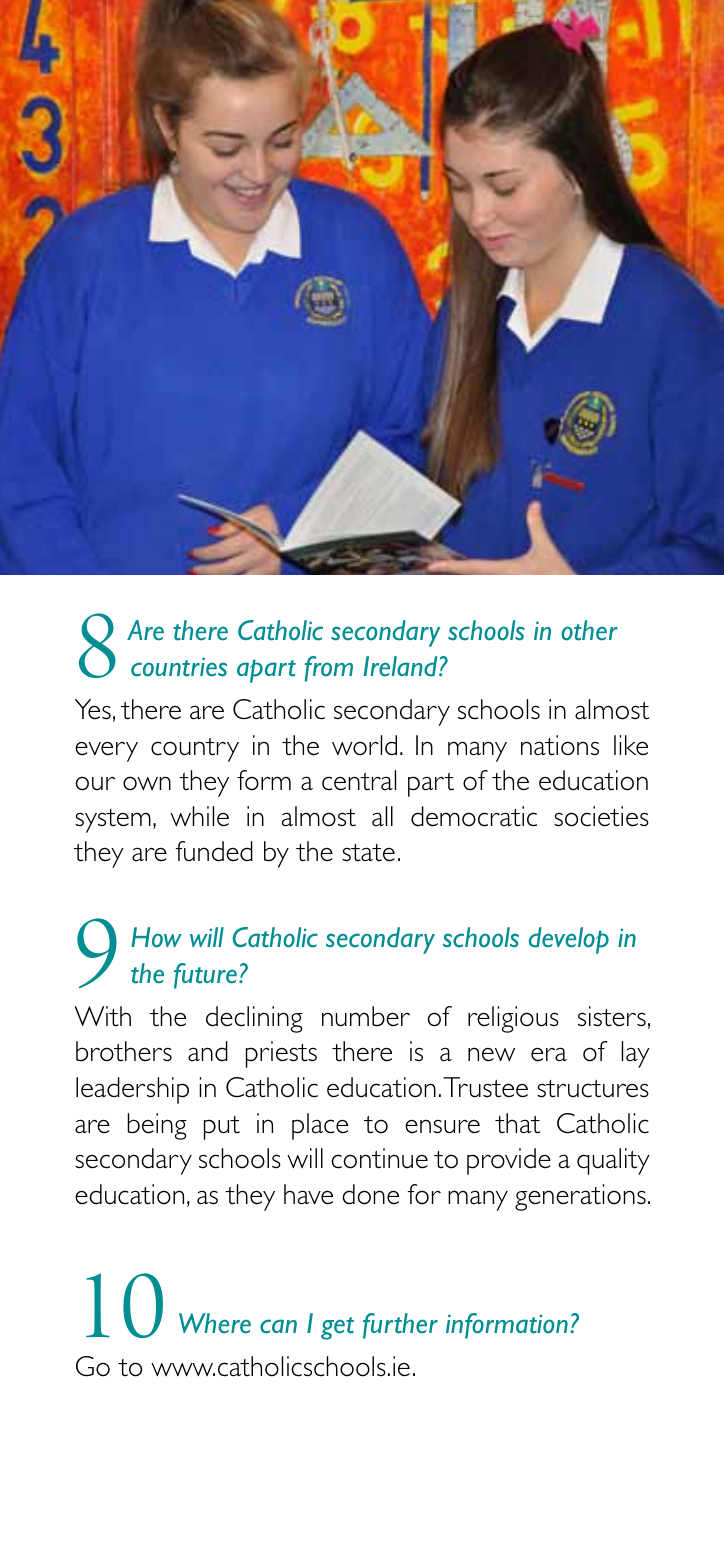 The height and width of the screenshot is (1568, 724). What do you see at coordinates (601, 816) in the screenshot?
I see `societies` at bounding box center [601, 816].
